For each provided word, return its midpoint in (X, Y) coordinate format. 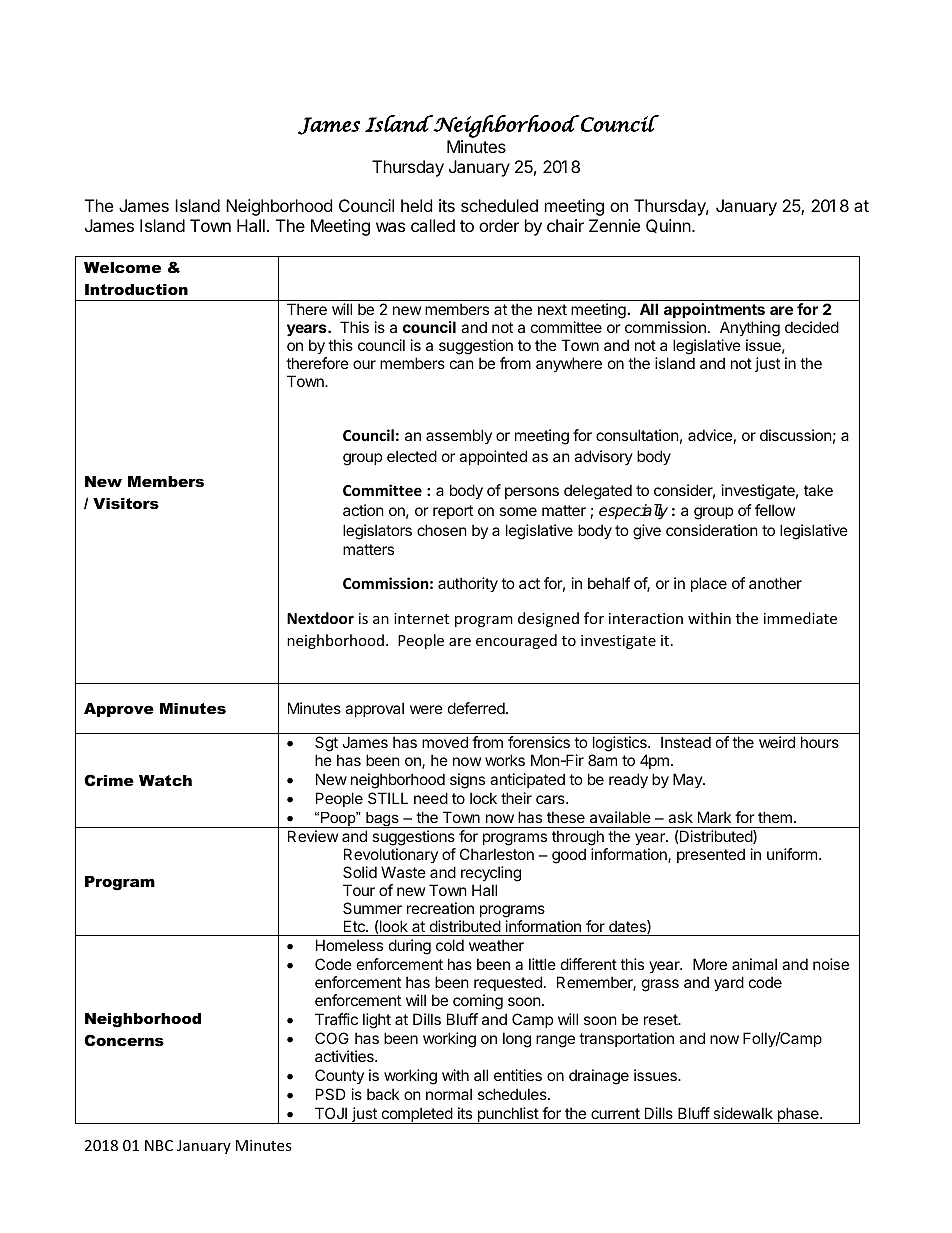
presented (711, 855)
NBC (159, 1145)
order (499, 225)
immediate (800, 618)
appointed (493, 457)
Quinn (669, 226)
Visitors (126, 503)
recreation (440, 908)
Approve (119, 710)
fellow (775, 510)
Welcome (122, 267)
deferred (477, 708)
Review (313, 836)
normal (449, 1094)
